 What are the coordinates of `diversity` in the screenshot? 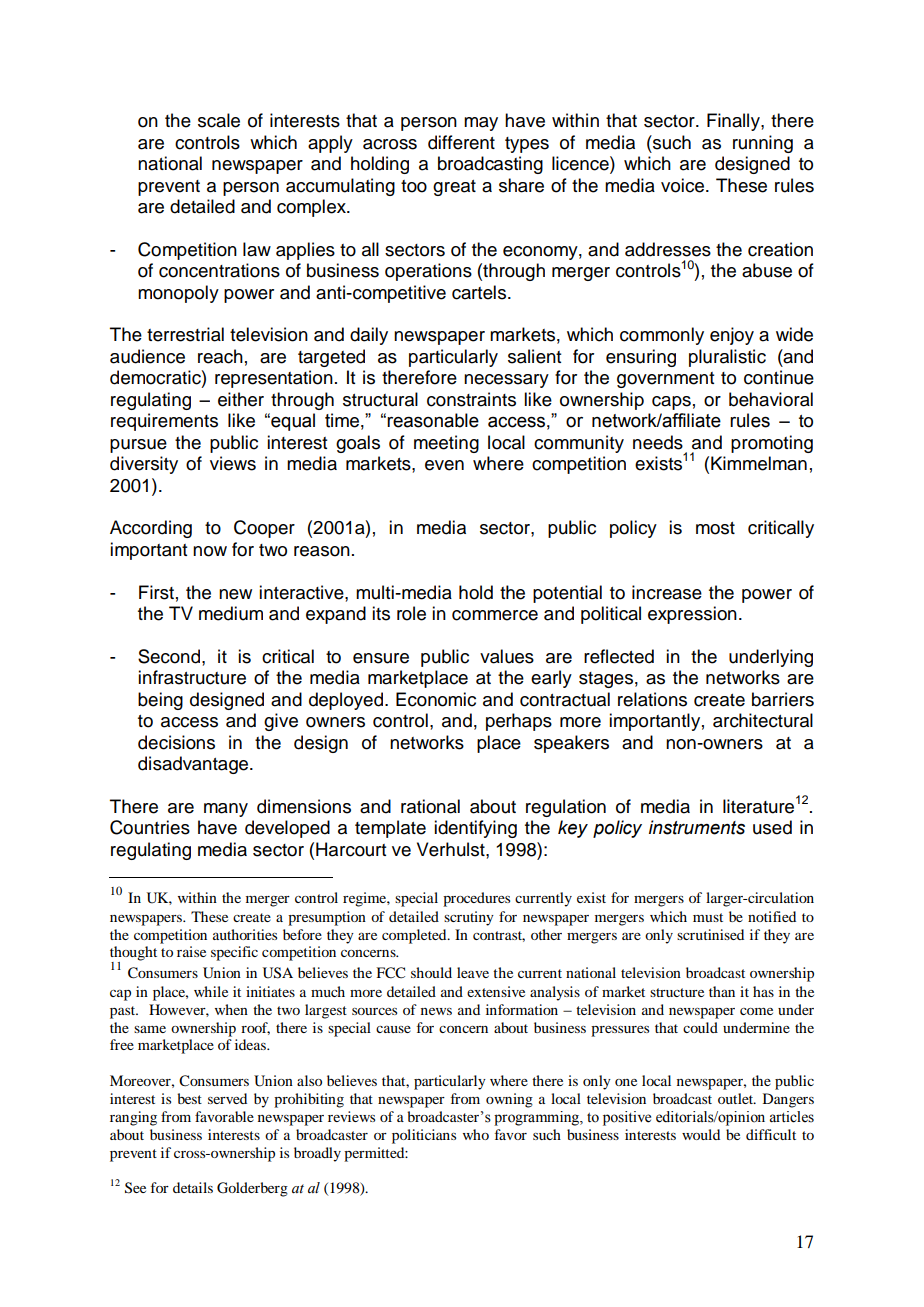 It's located at (144, 465).
